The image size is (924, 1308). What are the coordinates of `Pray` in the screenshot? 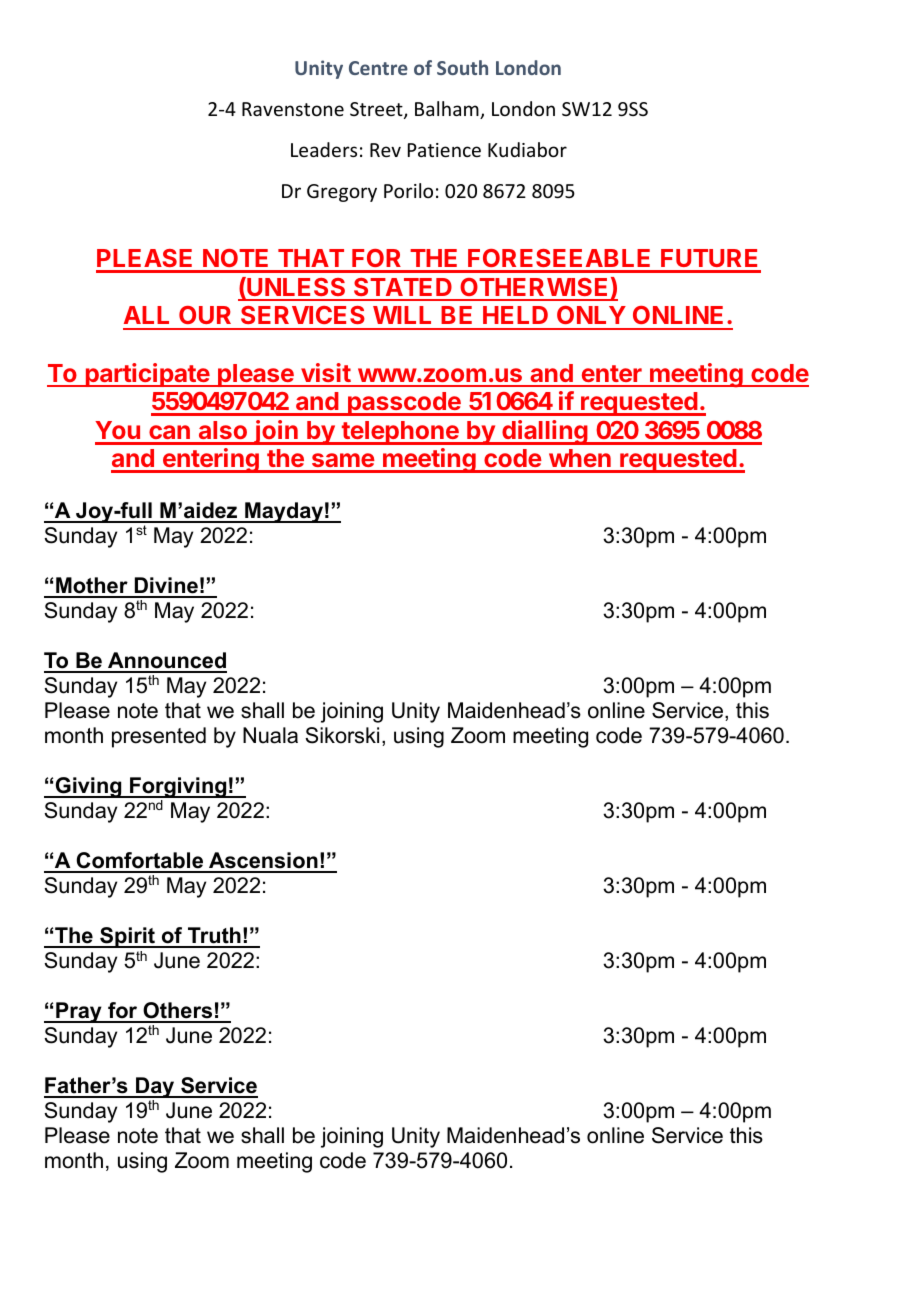 It's located at (79, 1012).
